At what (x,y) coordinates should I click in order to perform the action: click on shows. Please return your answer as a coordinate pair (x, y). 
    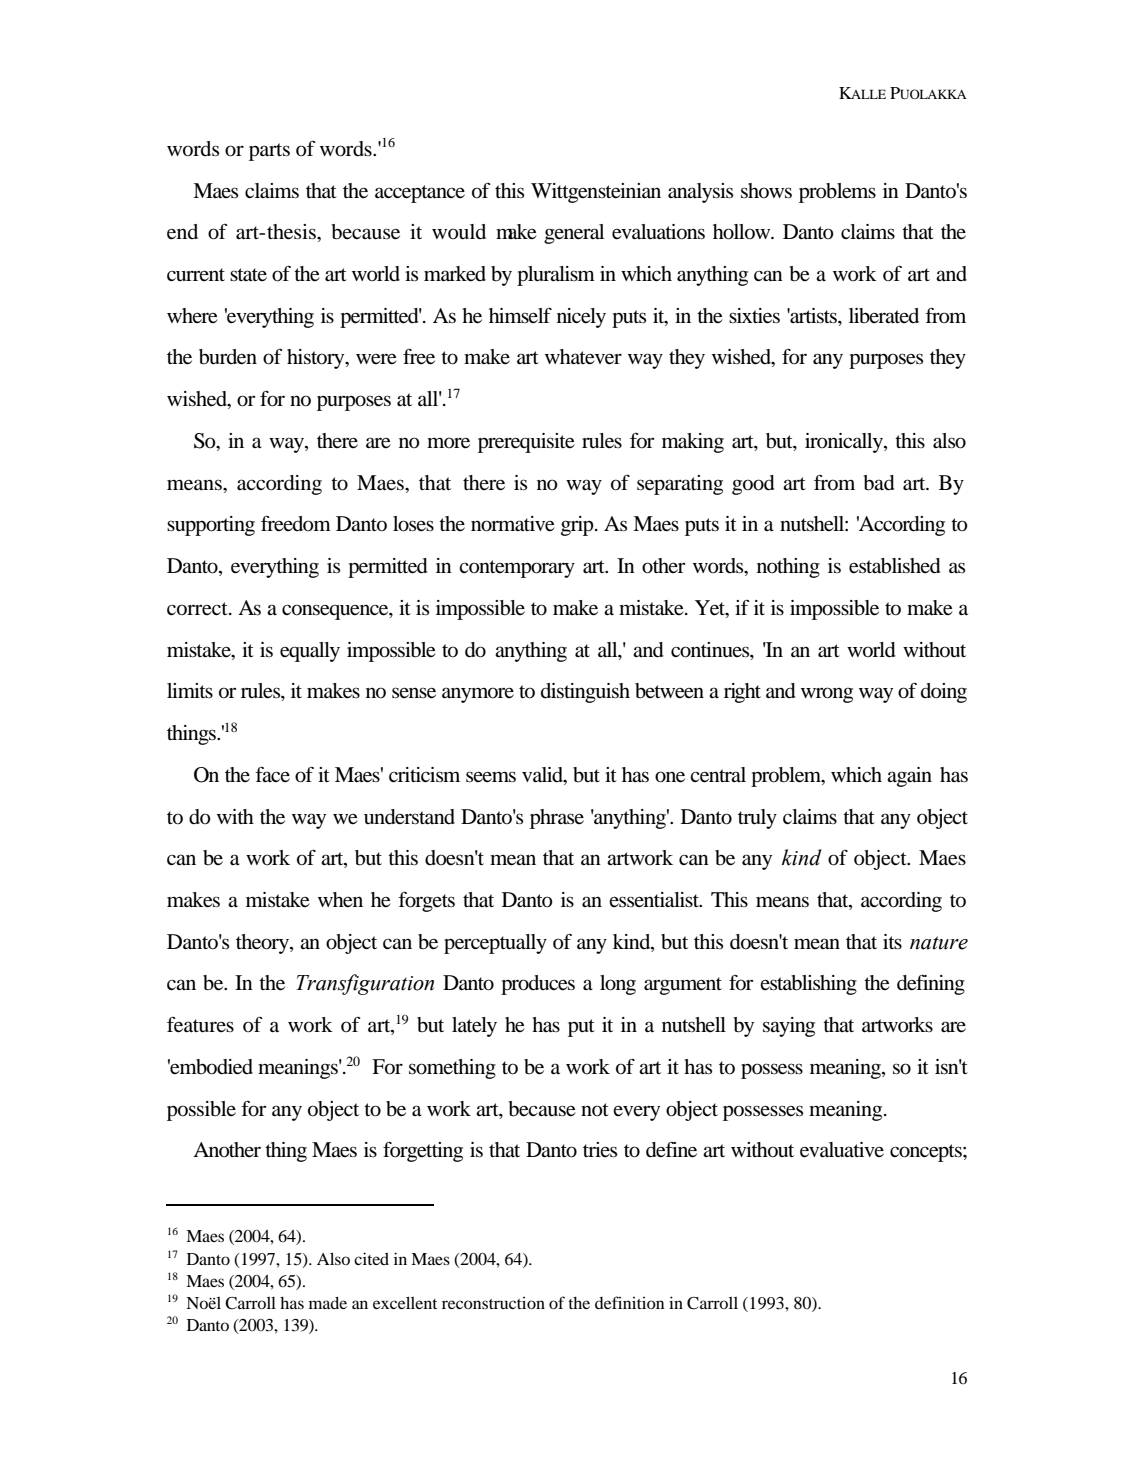
    Looking at the image, I should click on (766, 191).
